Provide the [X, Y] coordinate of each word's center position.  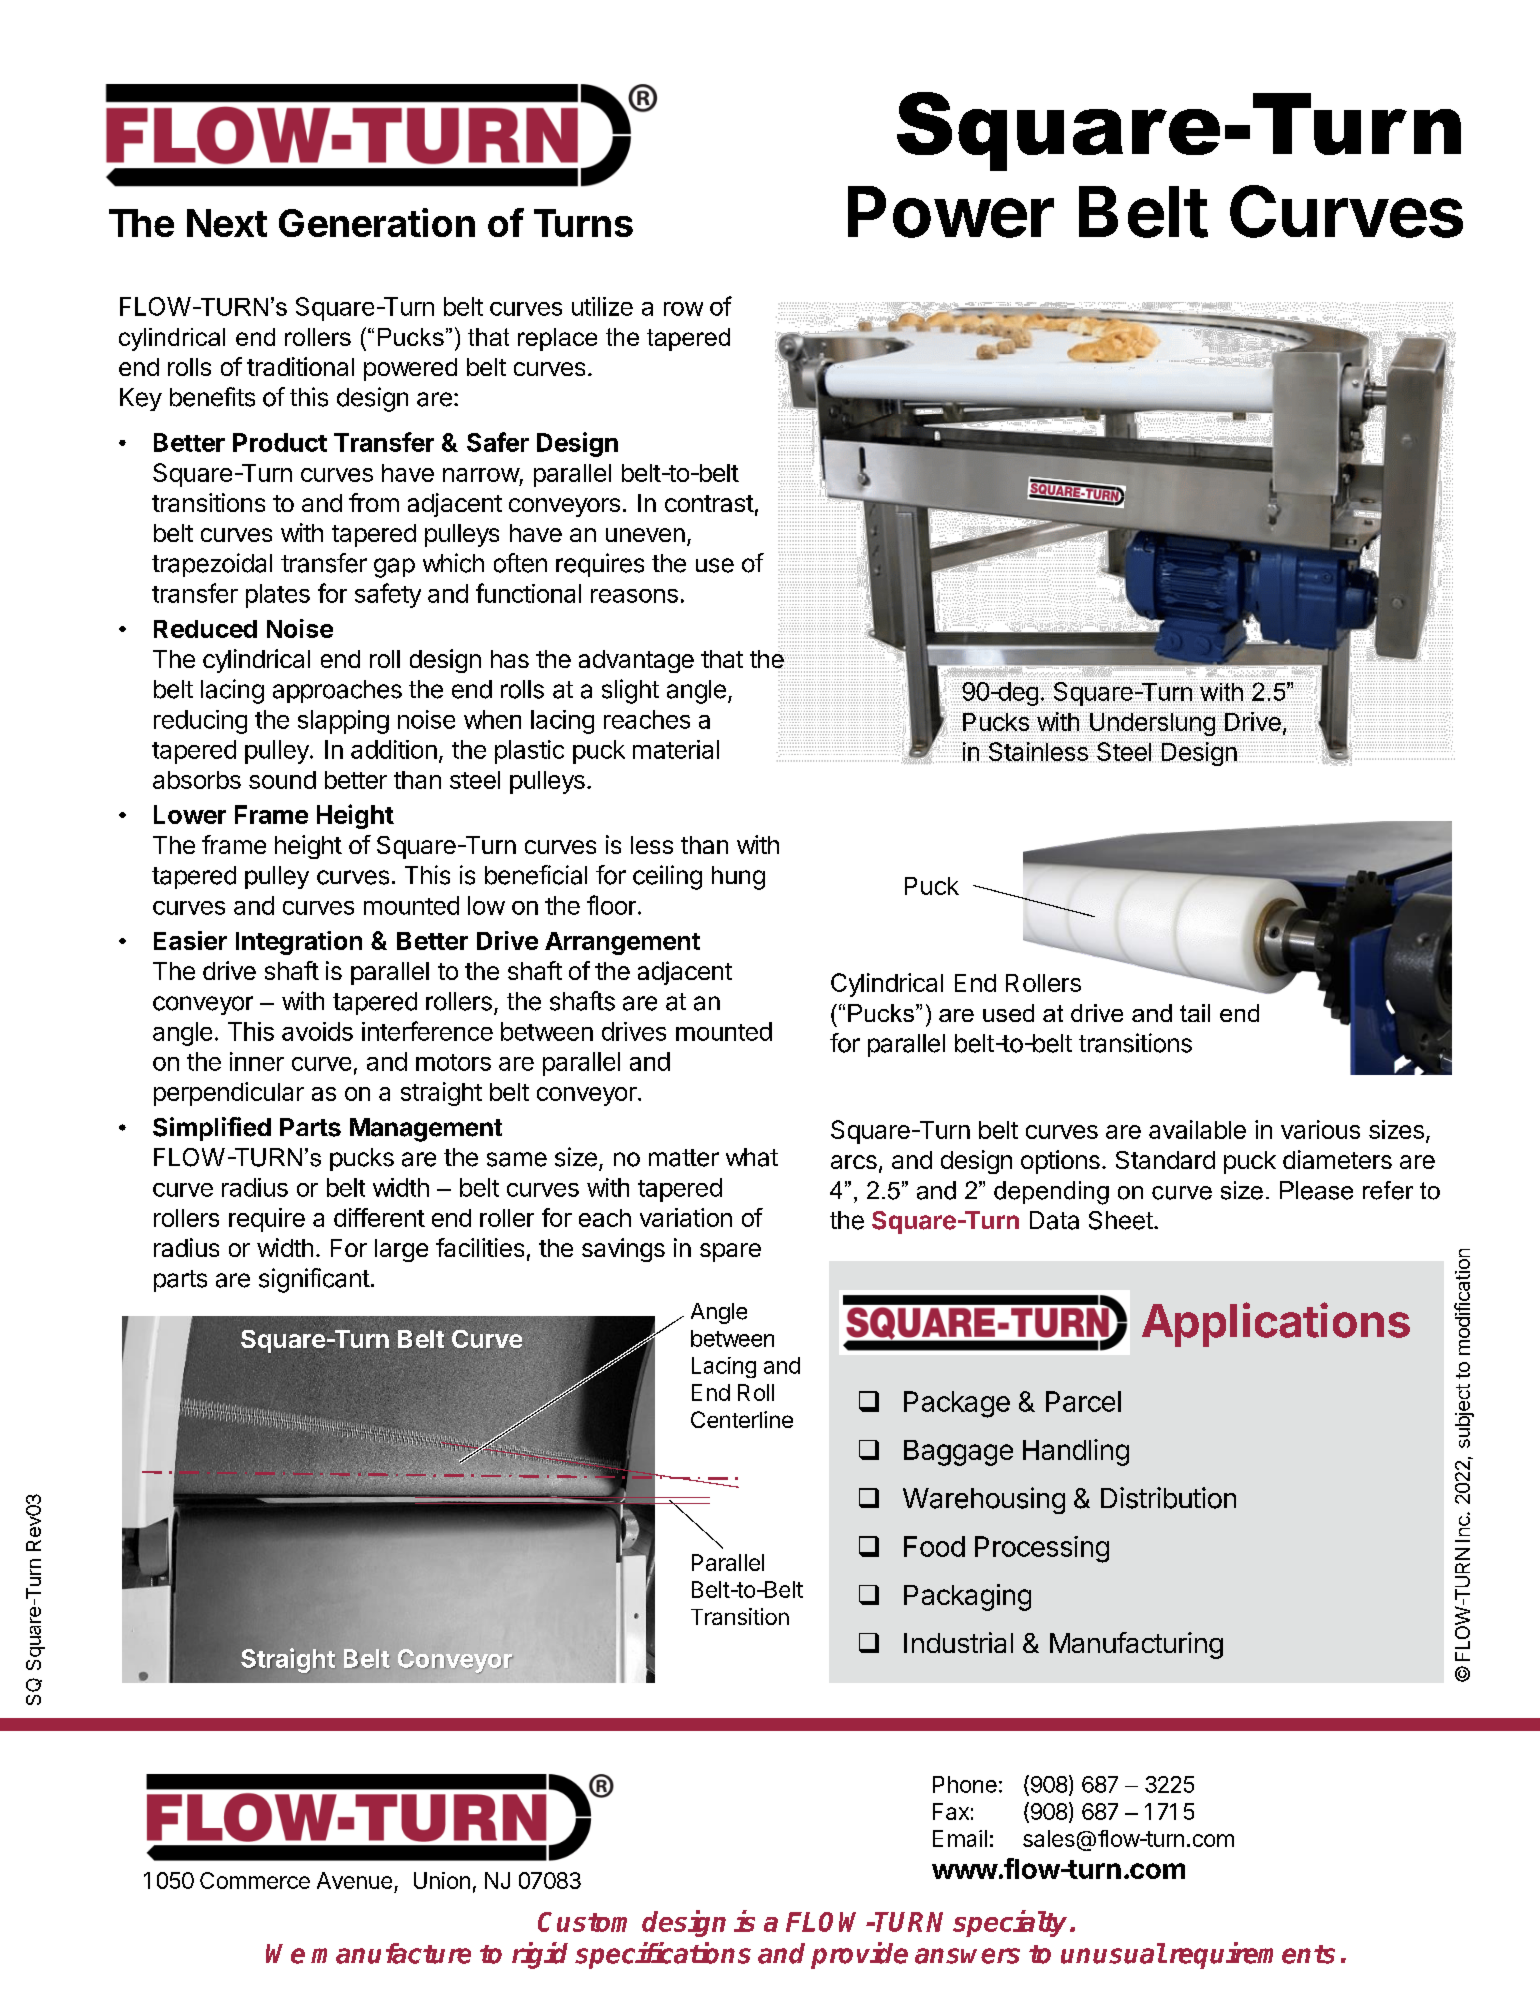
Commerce [255, 1880]
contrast [709, 503]
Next [227, 223]
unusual [1113, 1953]
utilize [602, 306]
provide [859, 1955]
